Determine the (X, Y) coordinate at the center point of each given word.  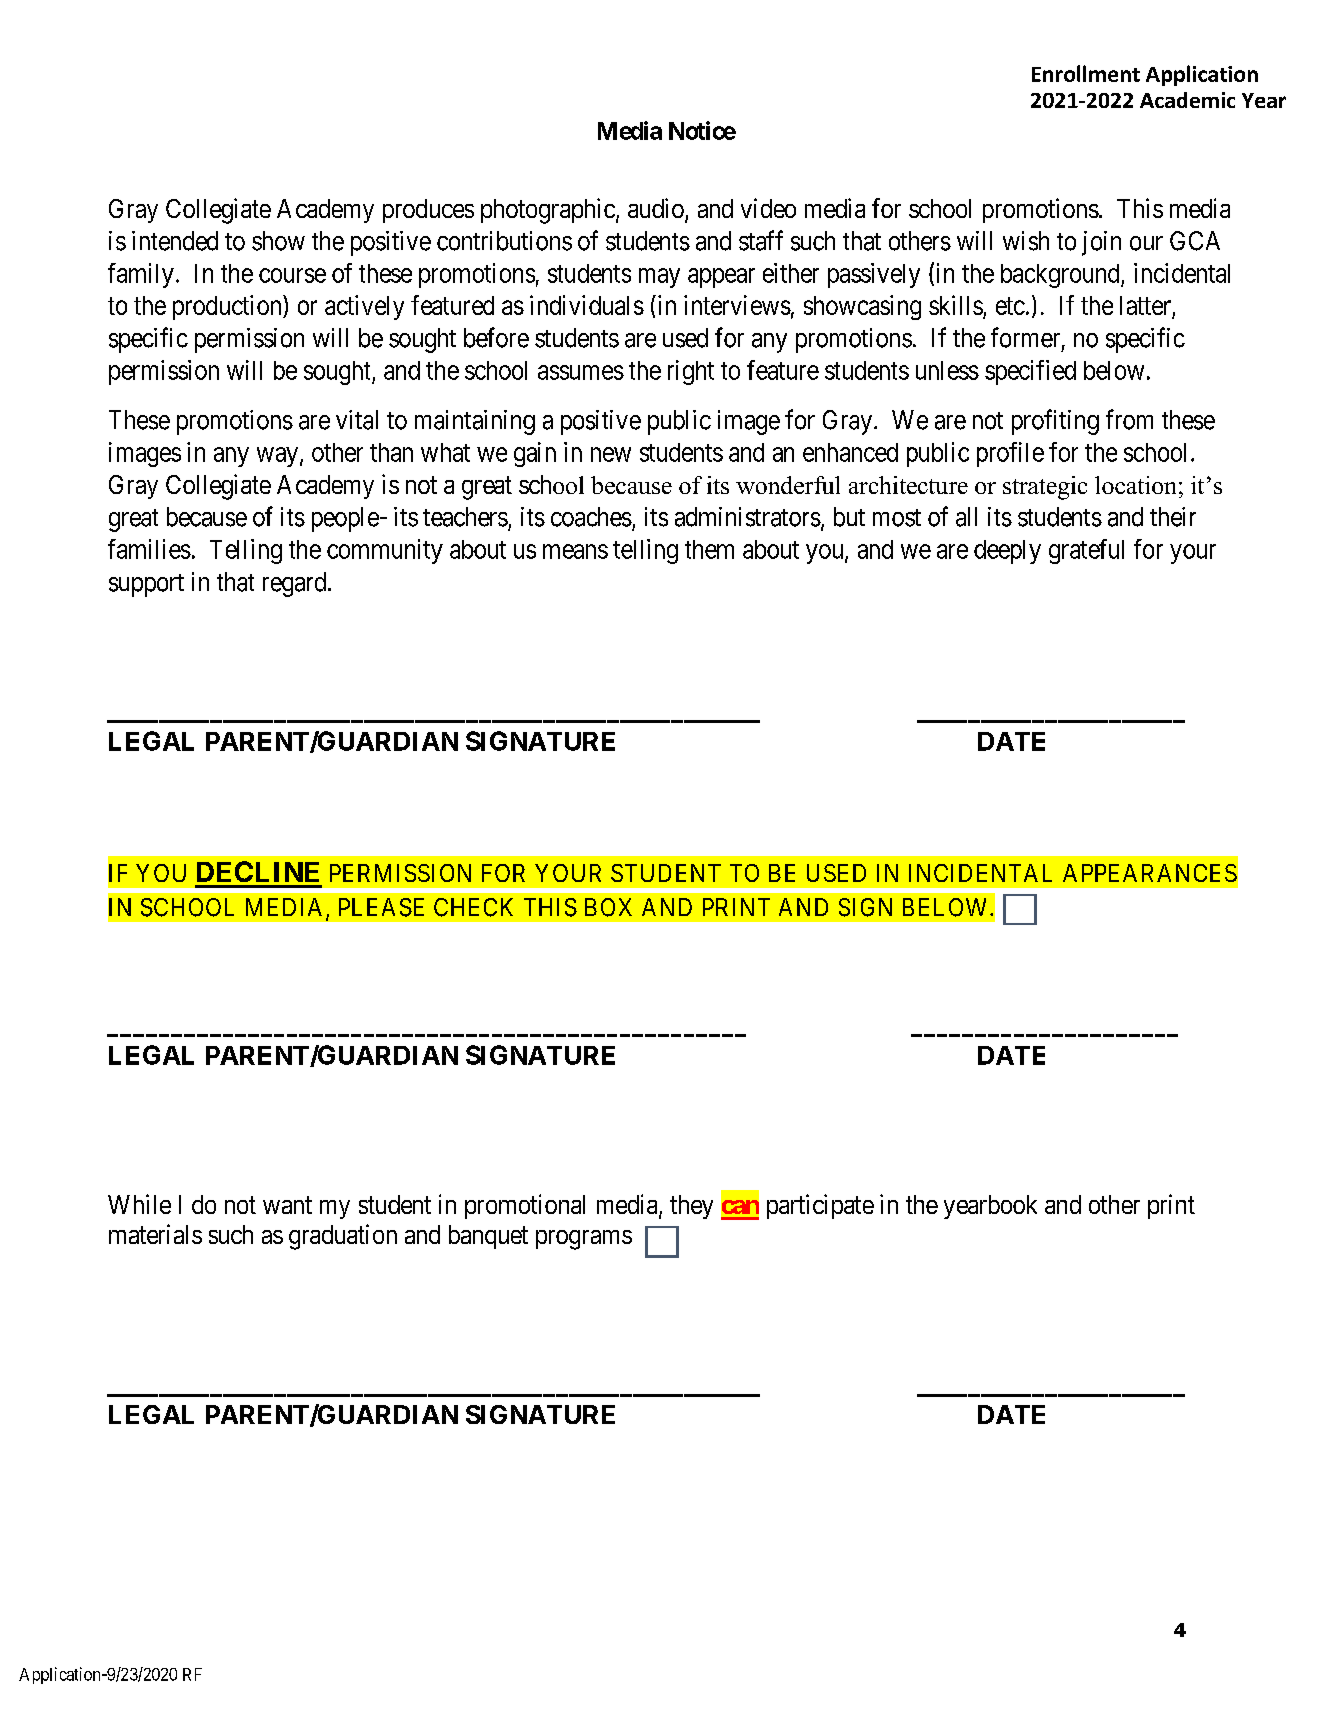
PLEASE (381, 907)
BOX (608, 907)
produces (428, 211)
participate (820, 1206)
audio (657, 209)
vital (357, 420)
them (709, 549)
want (287, 1205)
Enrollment (1086, 73)
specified (1030, 372)
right (691, 372)
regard (296, 584)
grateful (1086, 551)
